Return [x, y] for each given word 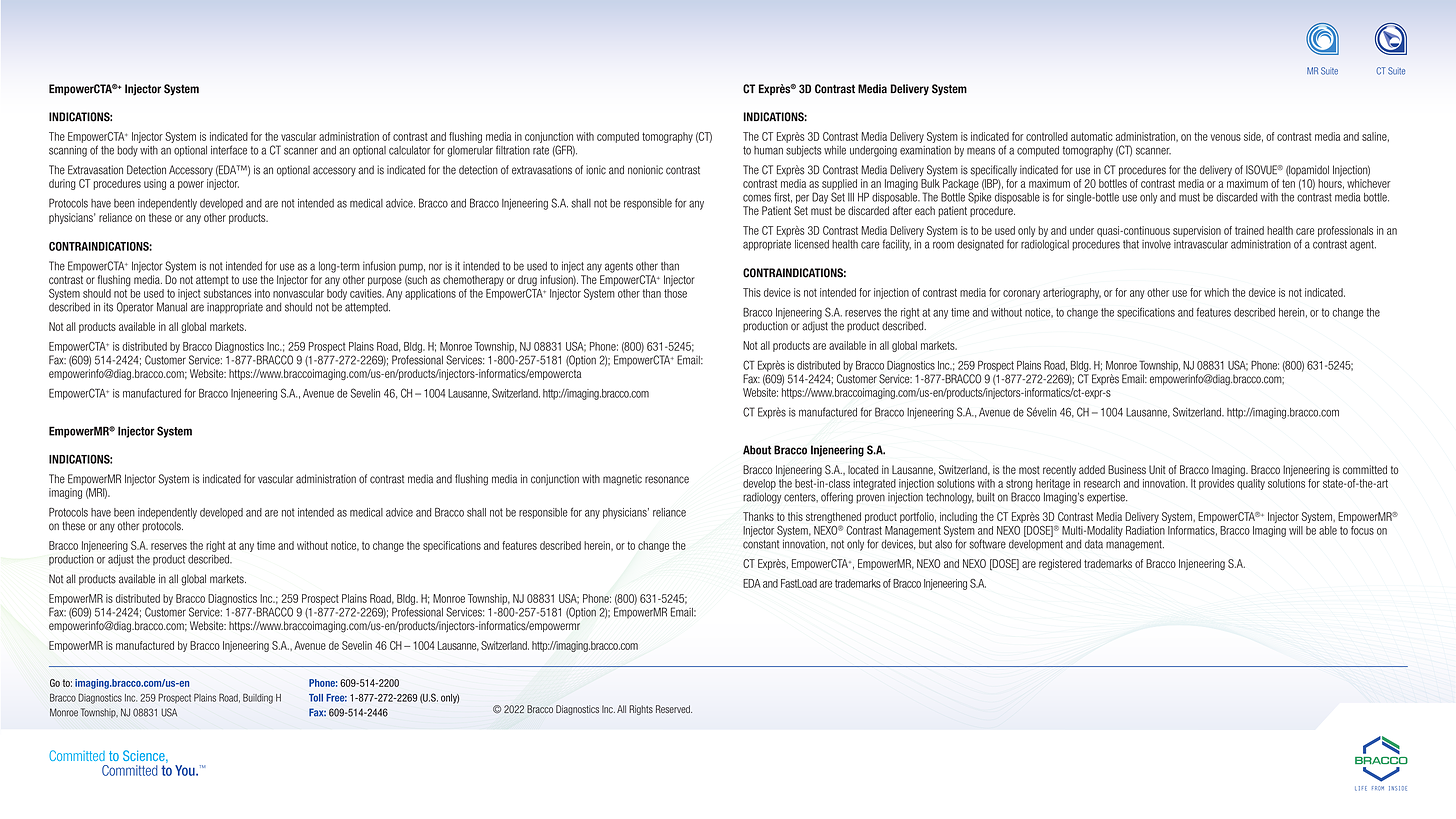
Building [258, 698]
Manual [172, 307]
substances [227, 293]
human [768, 150]
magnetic [622, 480]
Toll [316, 698]
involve [1156, 244]
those [675, 293]
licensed [812, 244]
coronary [1021, 294]
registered [1060, 564]
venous [1226, 137]
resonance [667, 480]
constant [761, 544]
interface [229, 150]
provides [1216, 484]
